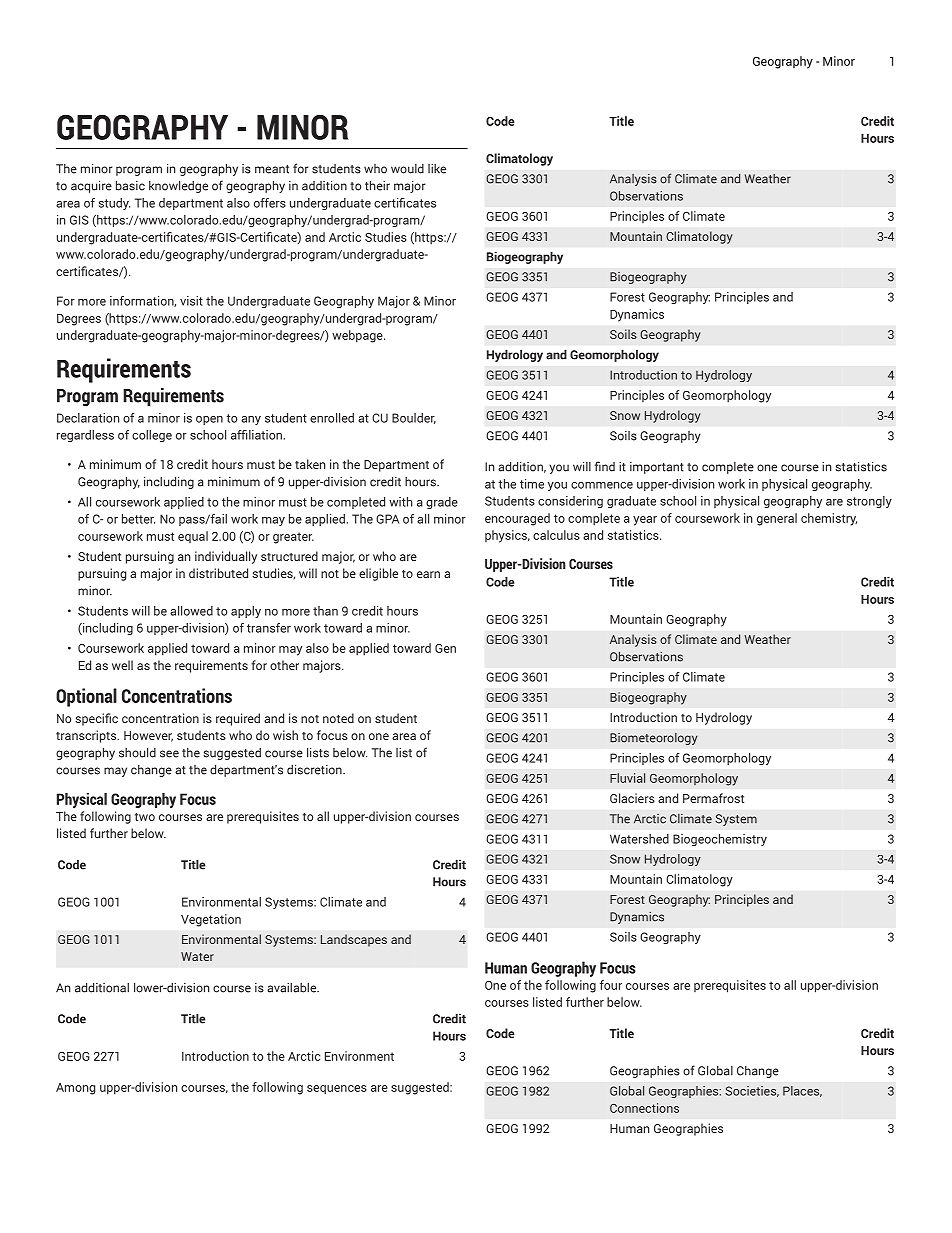 This screenshot has width=952, height=1233. I want to click on Among, so click(75, 1089).
